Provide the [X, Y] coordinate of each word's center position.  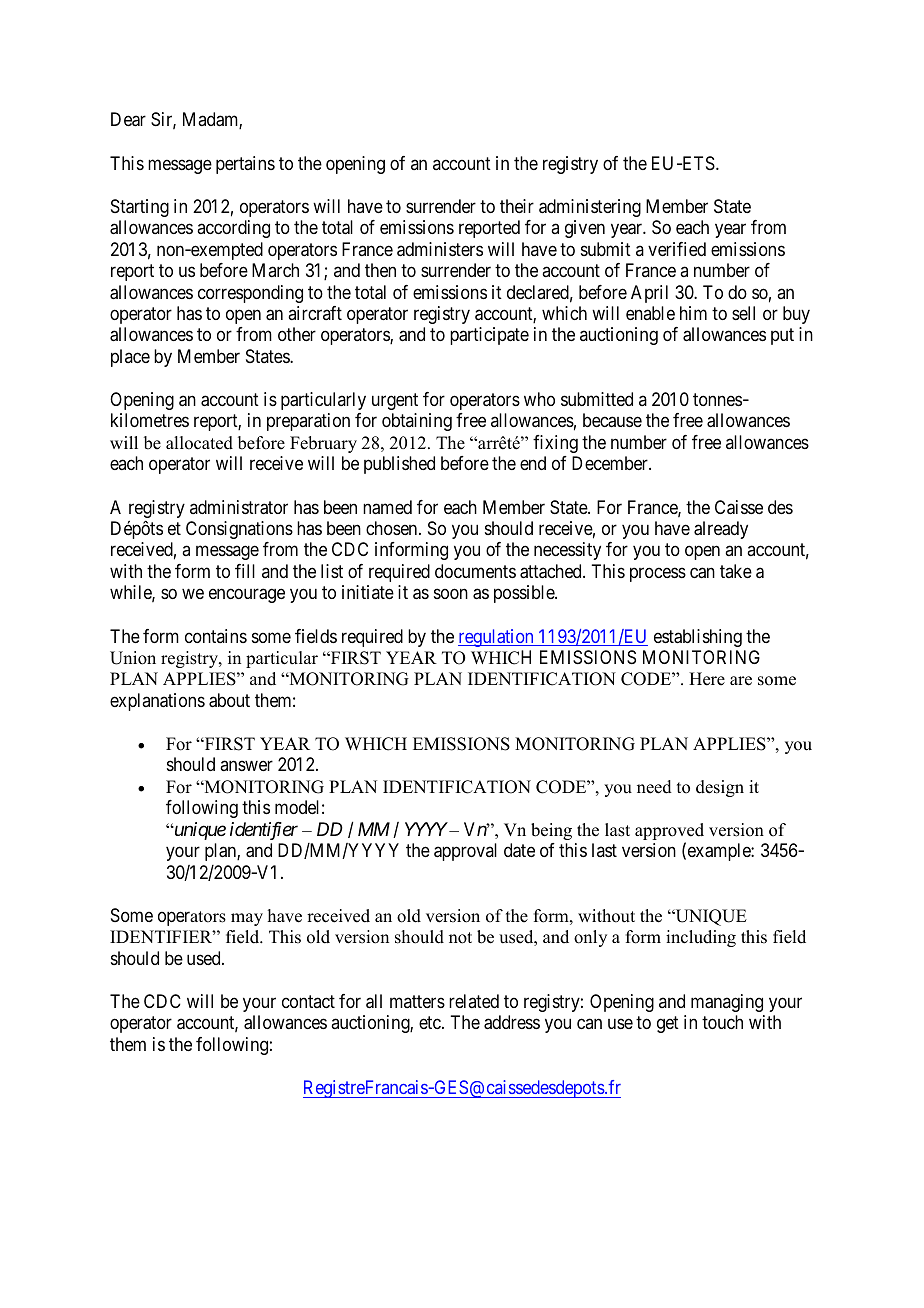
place [130, 358]
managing [727, 1003]
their [517, 206]
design [720, 788]
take [736, 571]
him [693, 313]
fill [245, 571]
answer [246, 766]
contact [308, 1001]
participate [489, 336]
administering [590, 208]
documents [475, 571]
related [474, 1001]
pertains [245, 165]
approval [465, 852]
